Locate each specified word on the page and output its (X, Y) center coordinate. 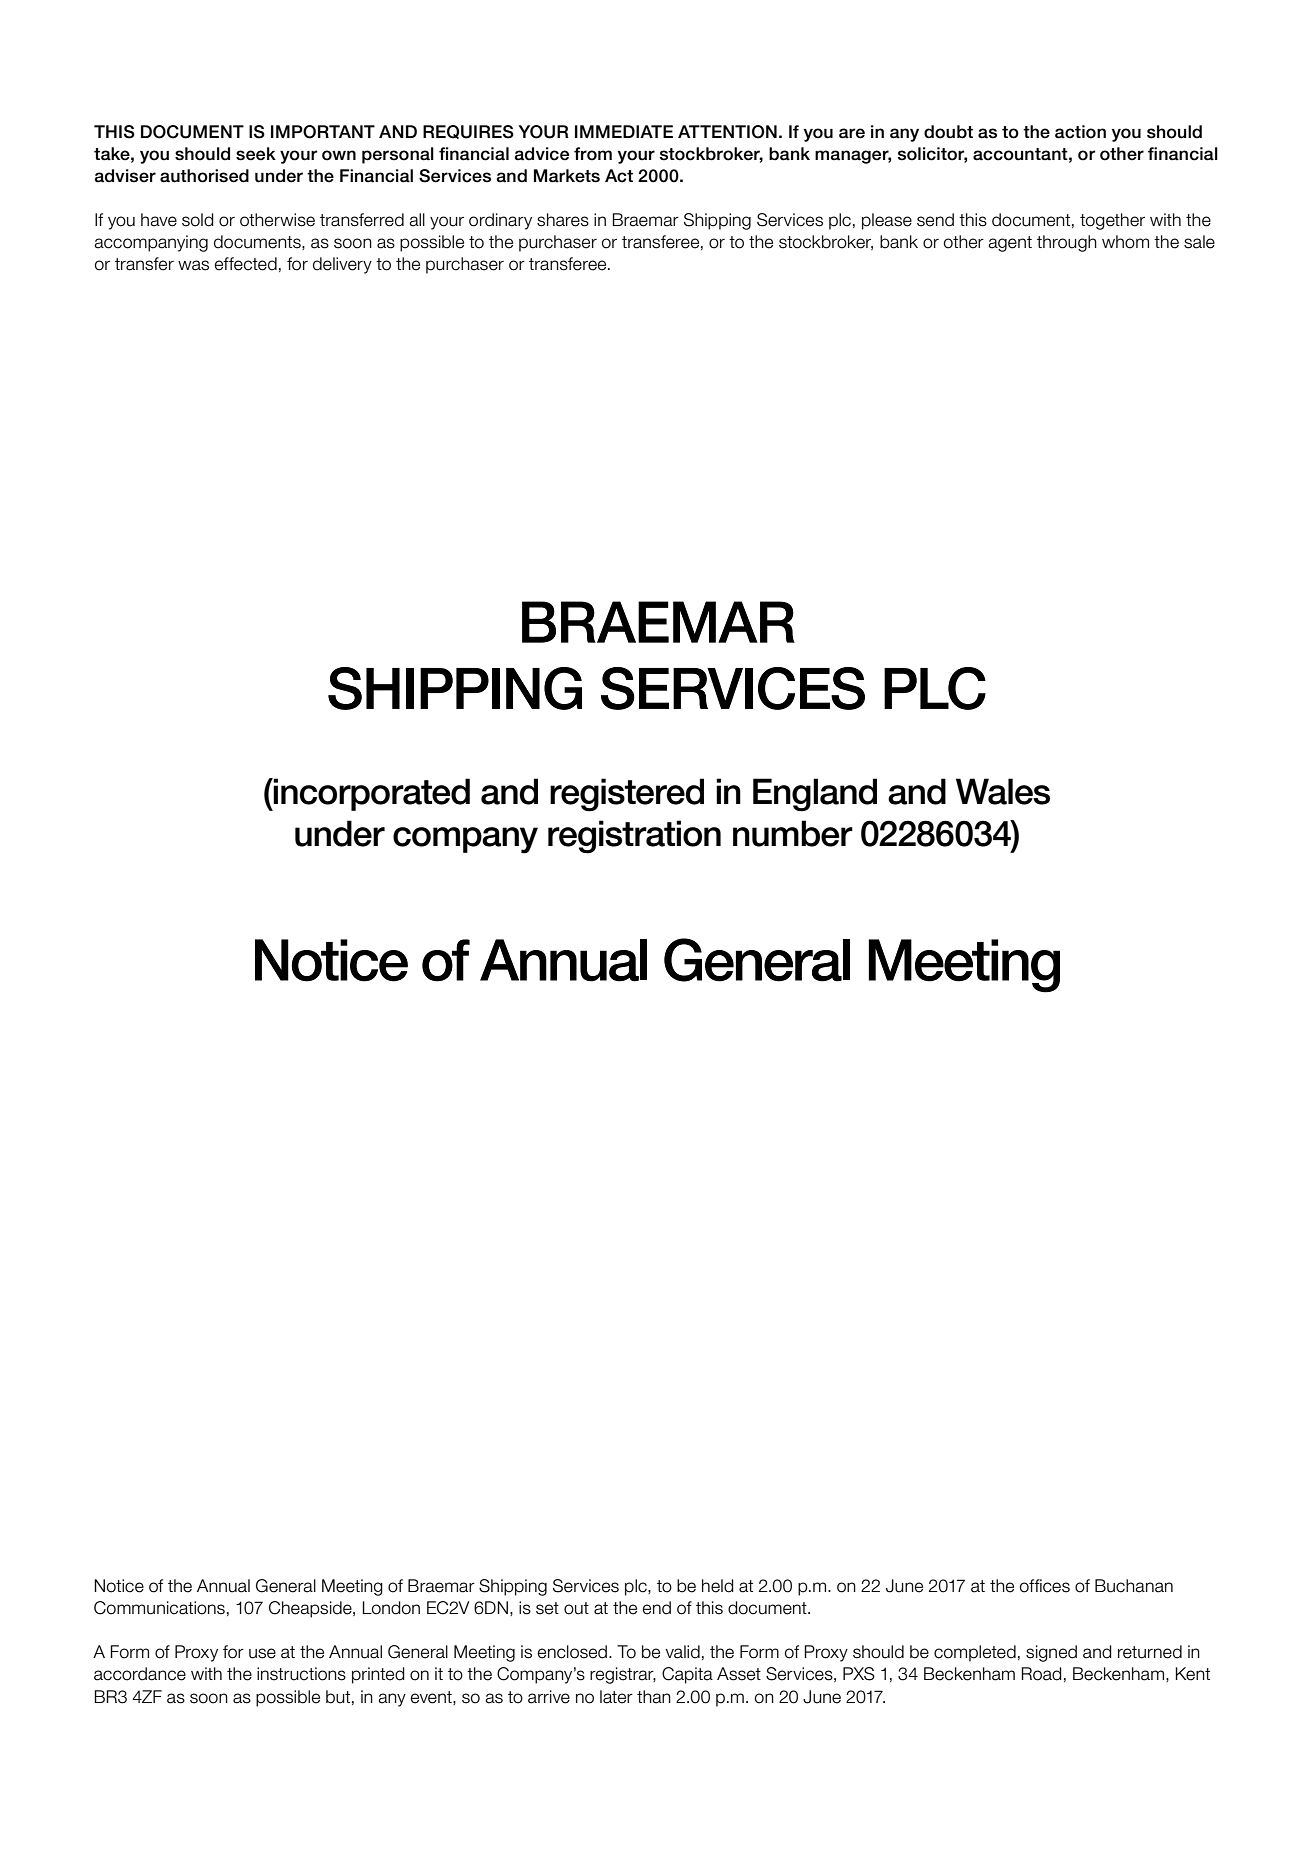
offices (1045, 1586)
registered (627, 795)
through (1067, 243)
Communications (159, 1608)
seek (256, 154)
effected (246, 264)
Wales (1003, 791)
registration (634, 837)
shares (563, 220)
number (793, 833)
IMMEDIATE (624, 131)
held (718, 1586)
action (1080, 132)
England (815, 795)
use (262, 1653)
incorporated (371, 794)
